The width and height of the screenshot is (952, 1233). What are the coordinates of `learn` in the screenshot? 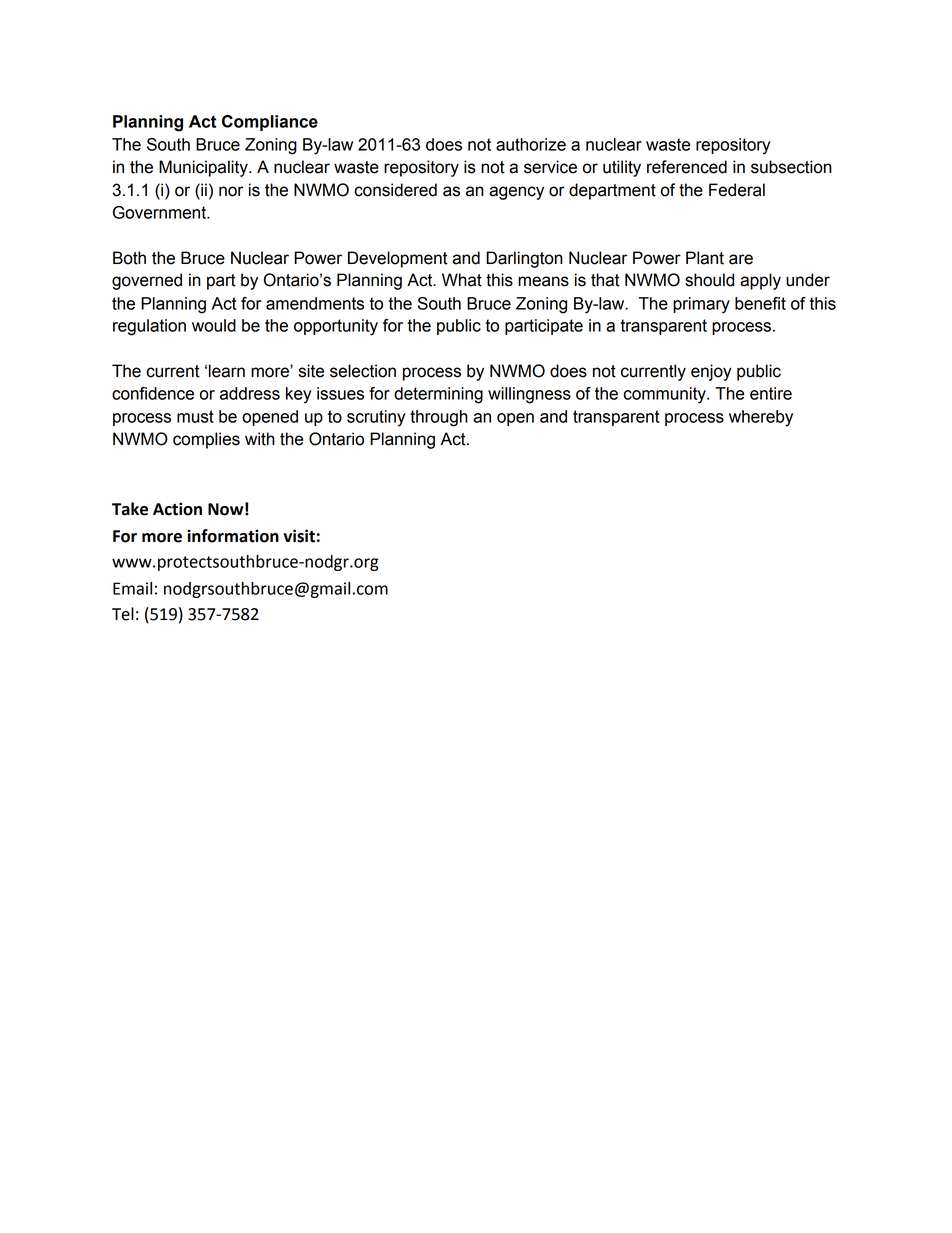 It's located at (227, 371).
